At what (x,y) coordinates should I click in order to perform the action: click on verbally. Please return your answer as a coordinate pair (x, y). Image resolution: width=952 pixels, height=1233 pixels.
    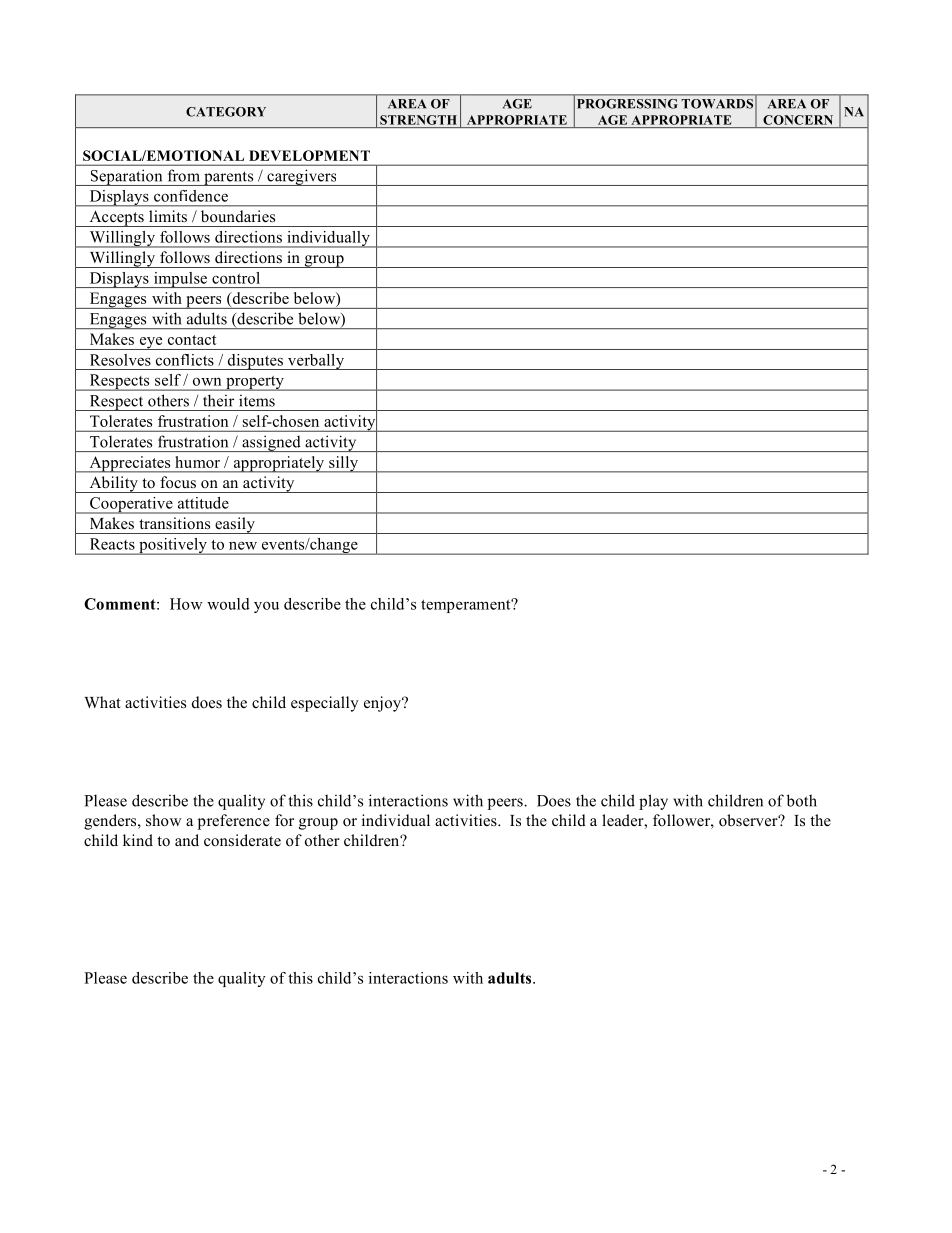
    Looking at the image, I should click on (316, 362).
